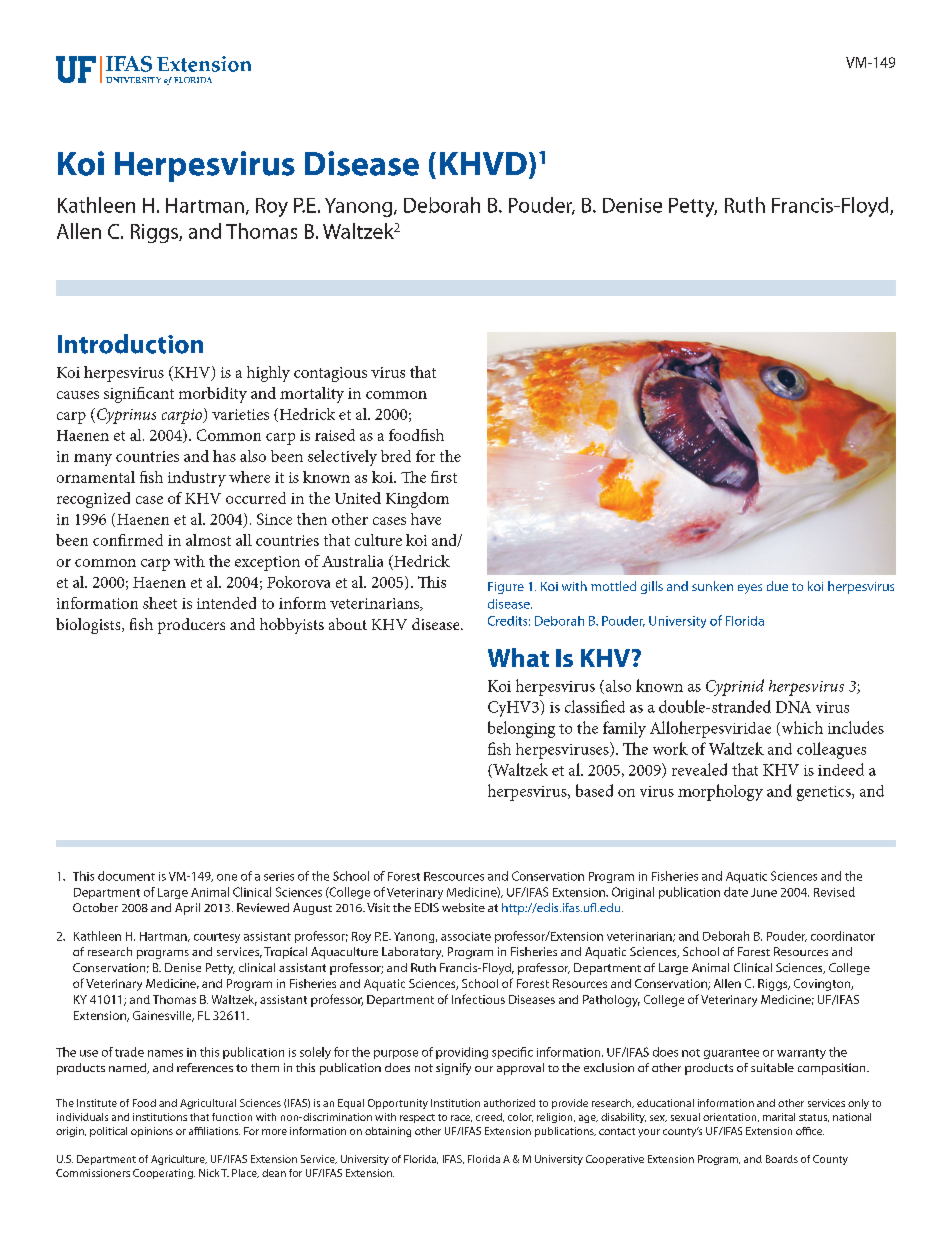  Describe the element at coordinates (152, 1132) in the screenshot. I see `opinions` at that location.
